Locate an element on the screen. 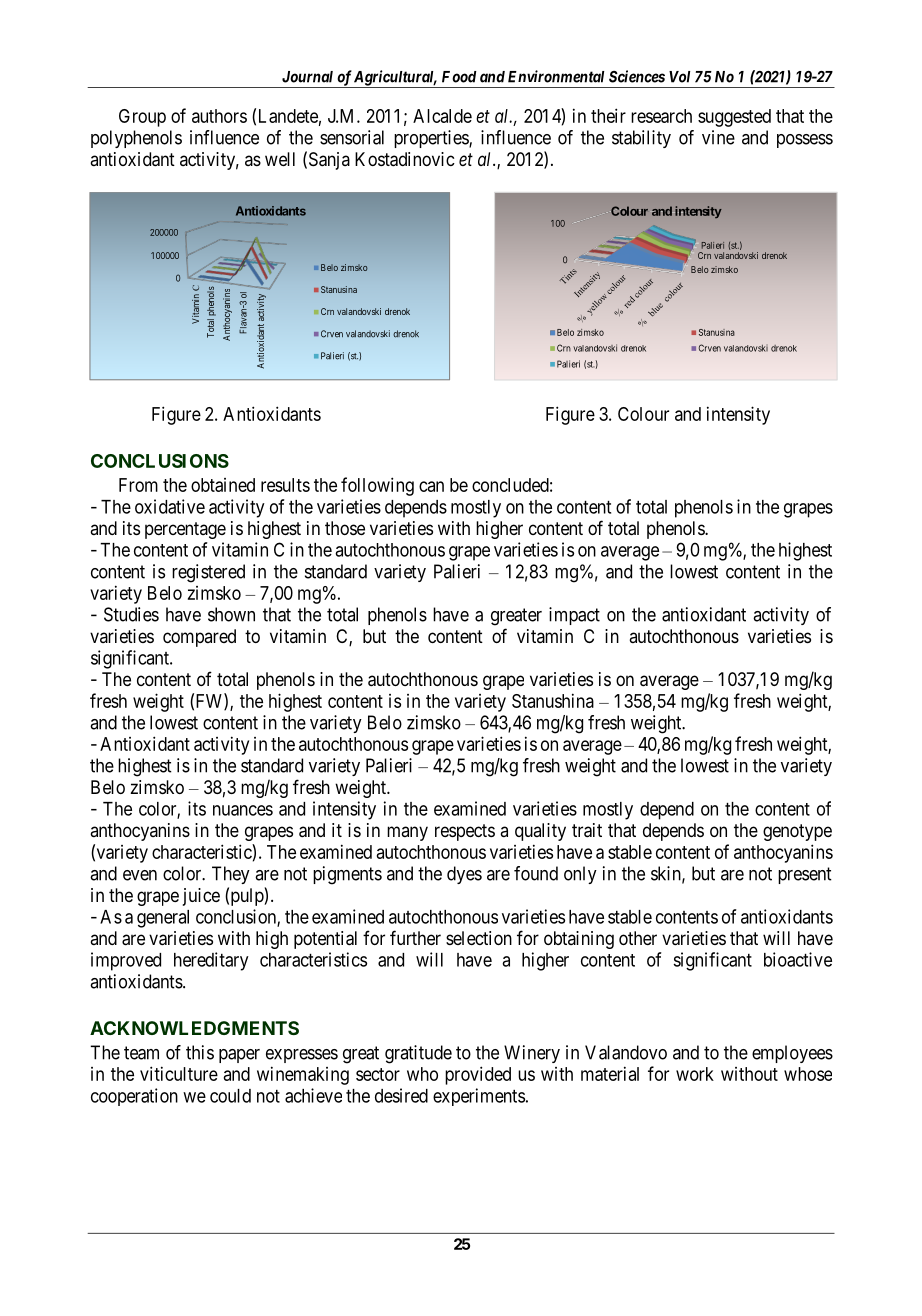 This screenshot has width=922, height=1316. obtained is located at coordinates (223, 485).
